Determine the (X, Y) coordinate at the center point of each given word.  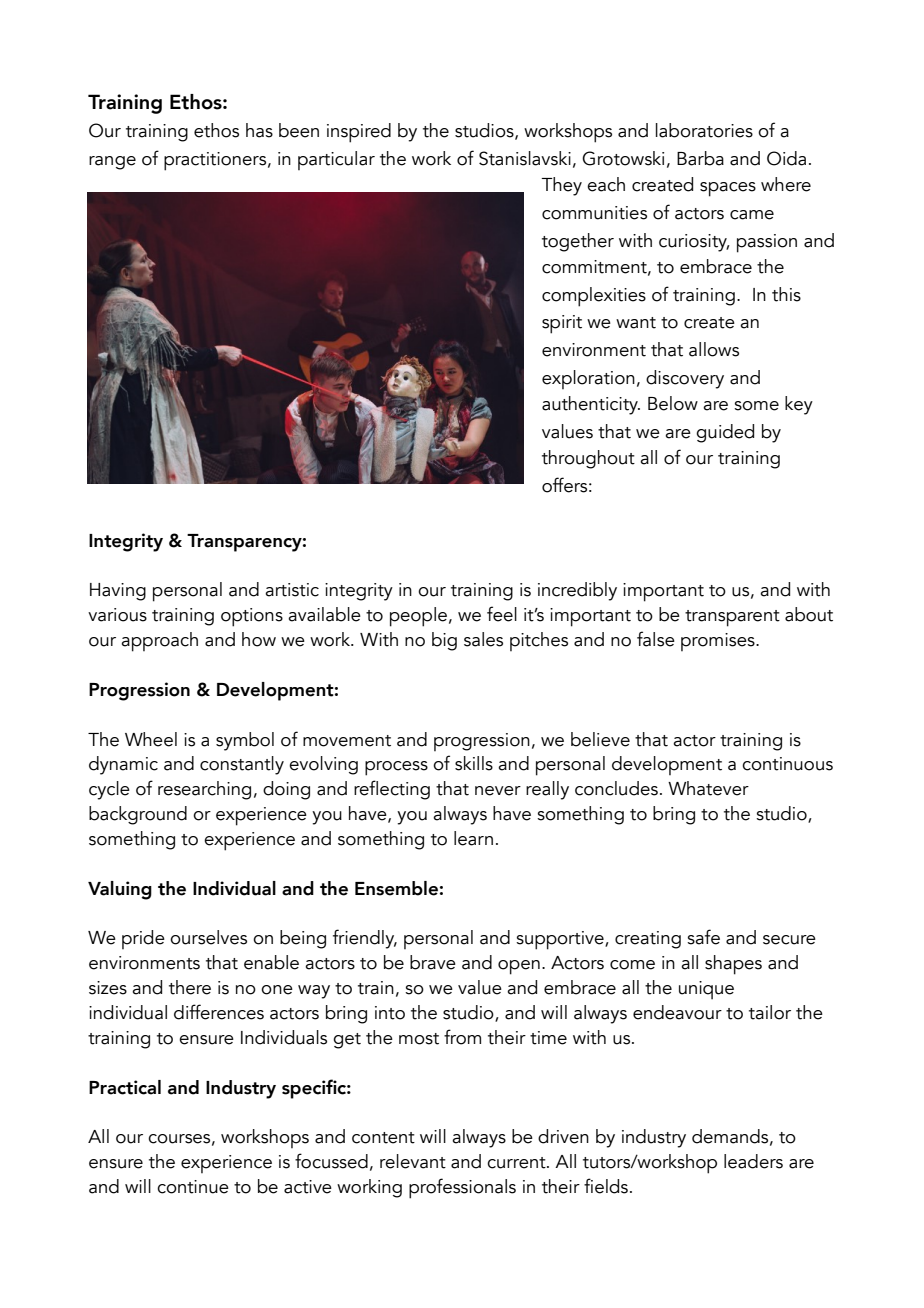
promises (719, 642)
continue (193, 1187)
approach (159, 642)
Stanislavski (525, 158)
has (259, 130)
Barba (700, 158)
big (444, 641)
